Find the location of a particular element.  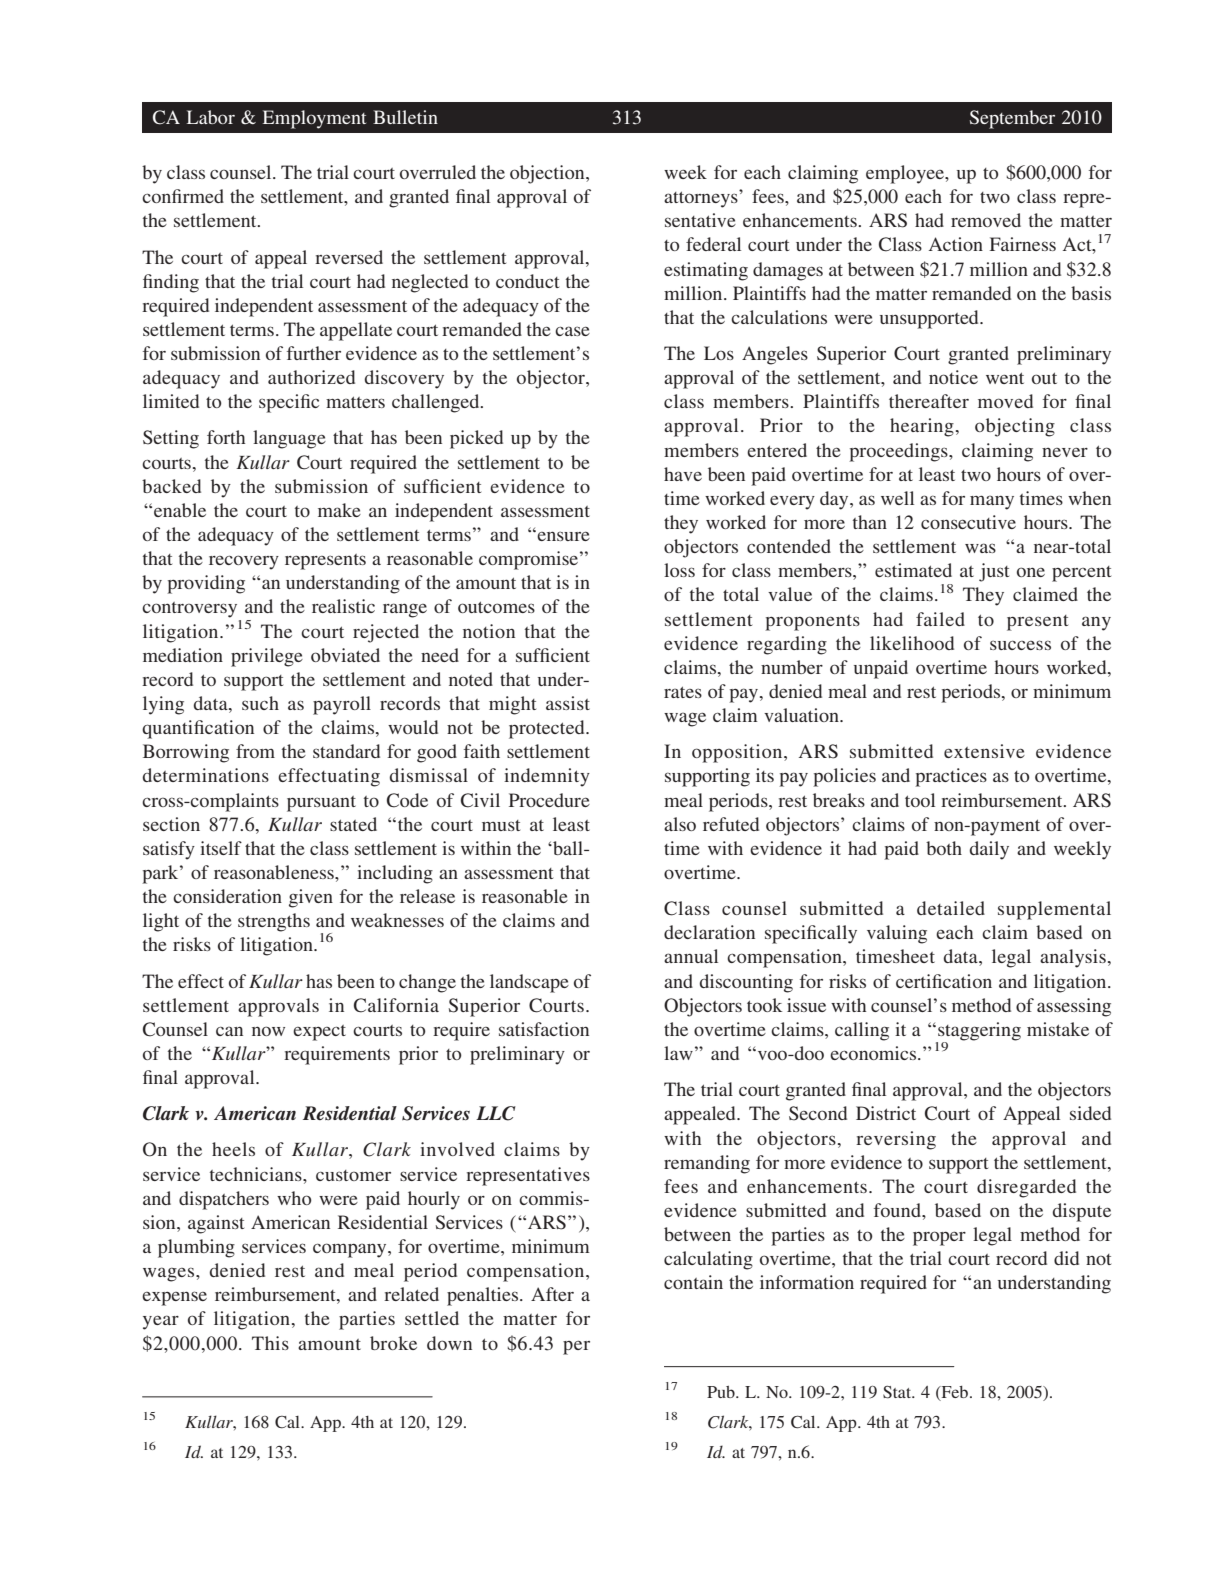

September is located at coordinates (1012, 119).
